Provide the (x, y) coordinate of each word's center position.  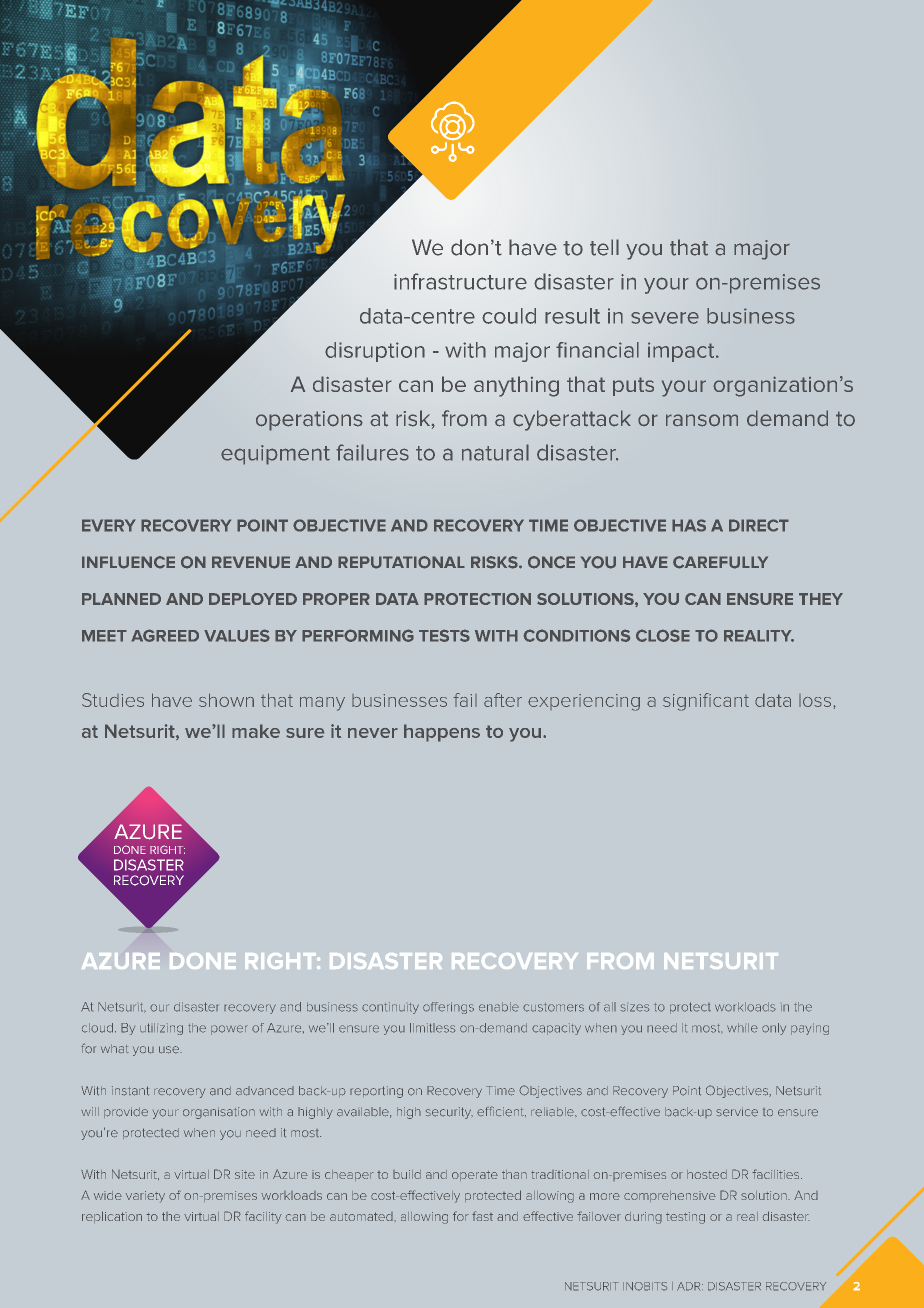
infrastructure (460, 281)
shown (226, 700)
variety (145, 1197)
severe (665, 318)
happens (442, 733)
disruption (375, 352)
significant (706, 702)
